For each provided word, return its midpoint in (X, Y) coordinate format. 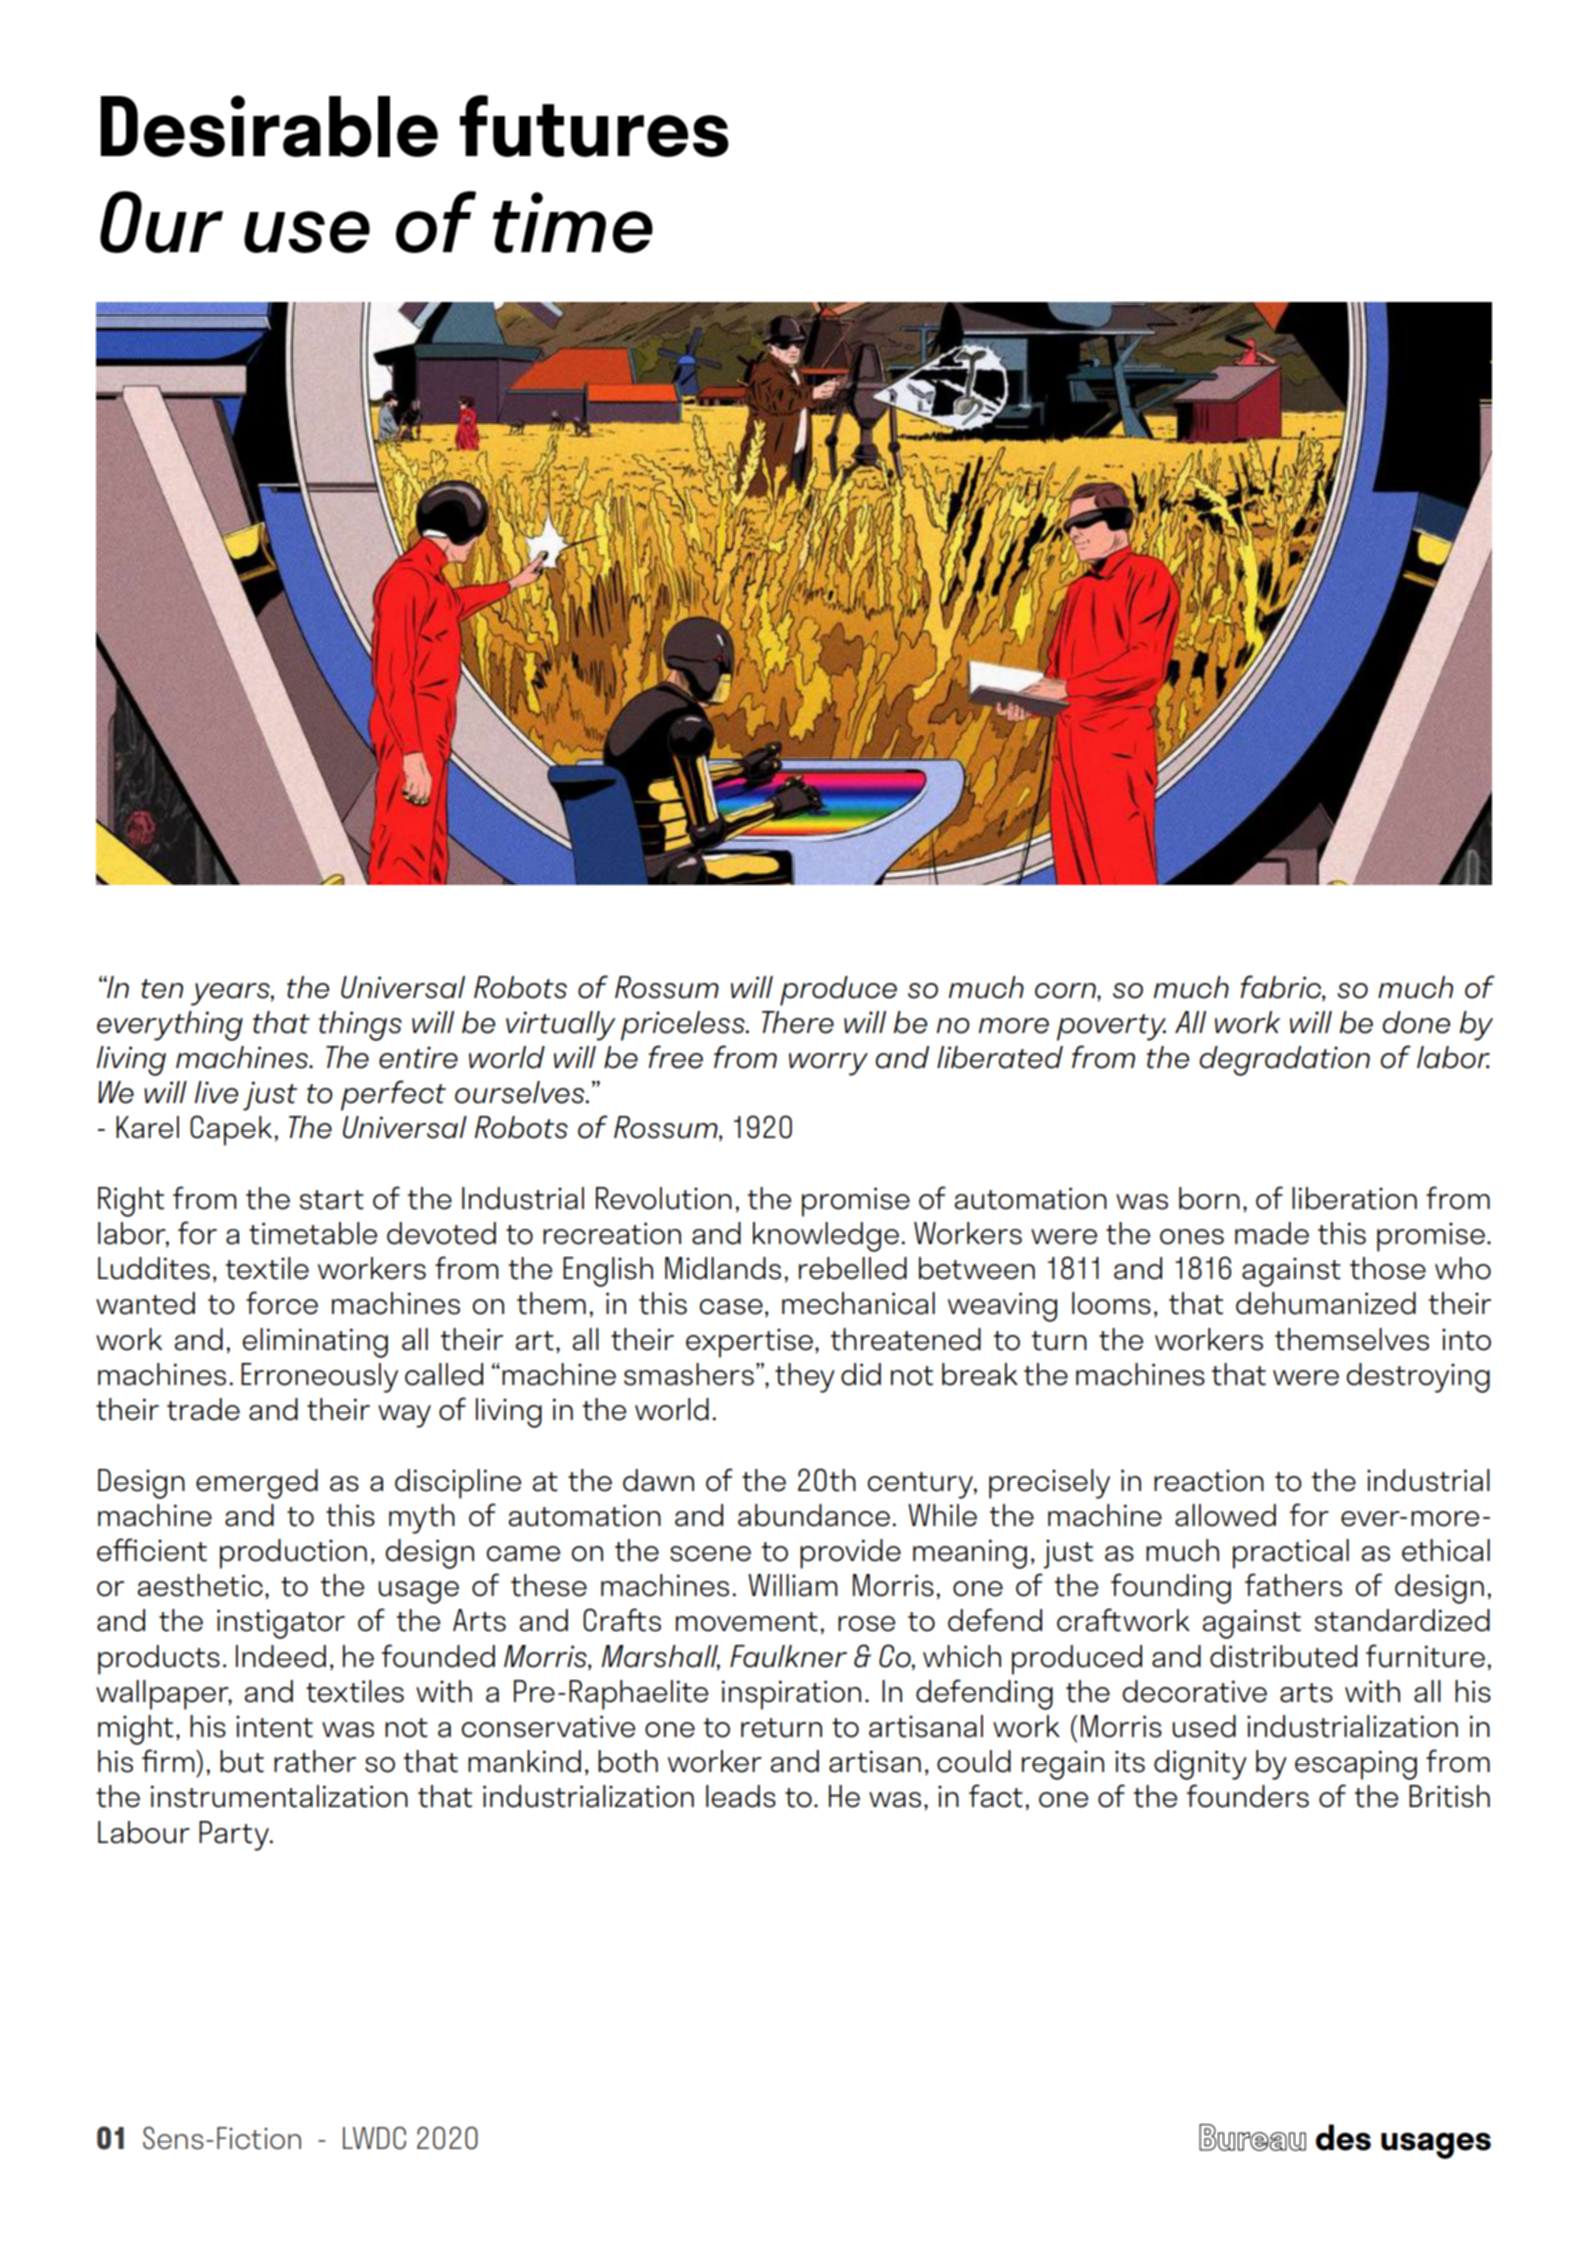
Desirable (269, 126)
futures (594, 126)
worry (828, 1064)
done (1416, 1022)
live (216, 1092)
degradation (1284, 1061)
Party (235, 1836)
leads (741, 1796)
